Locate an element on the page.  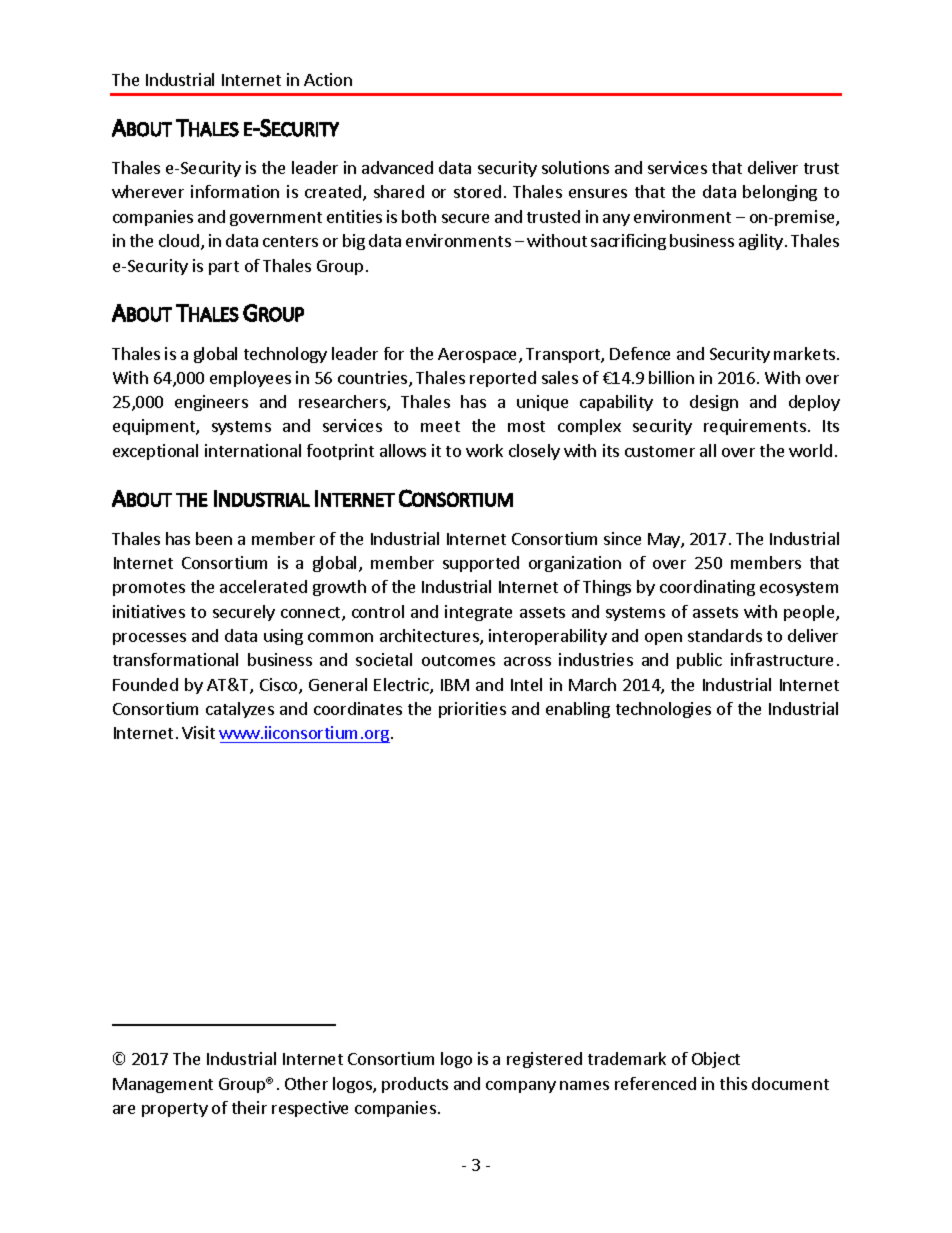
stored is located at coordinates (477, 191).
